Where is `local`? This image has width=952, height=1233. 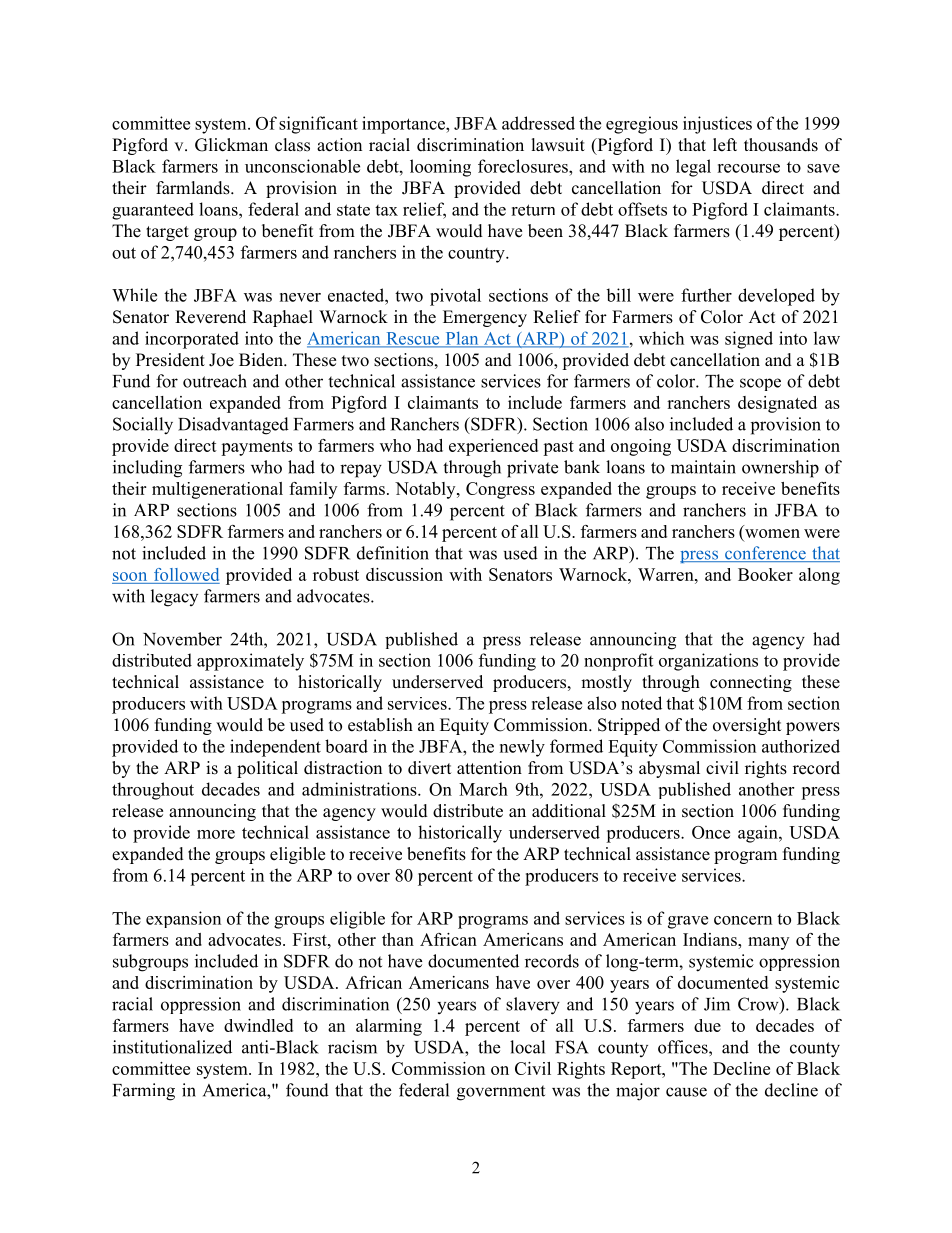
local is located at coordinates (527, 1047).
